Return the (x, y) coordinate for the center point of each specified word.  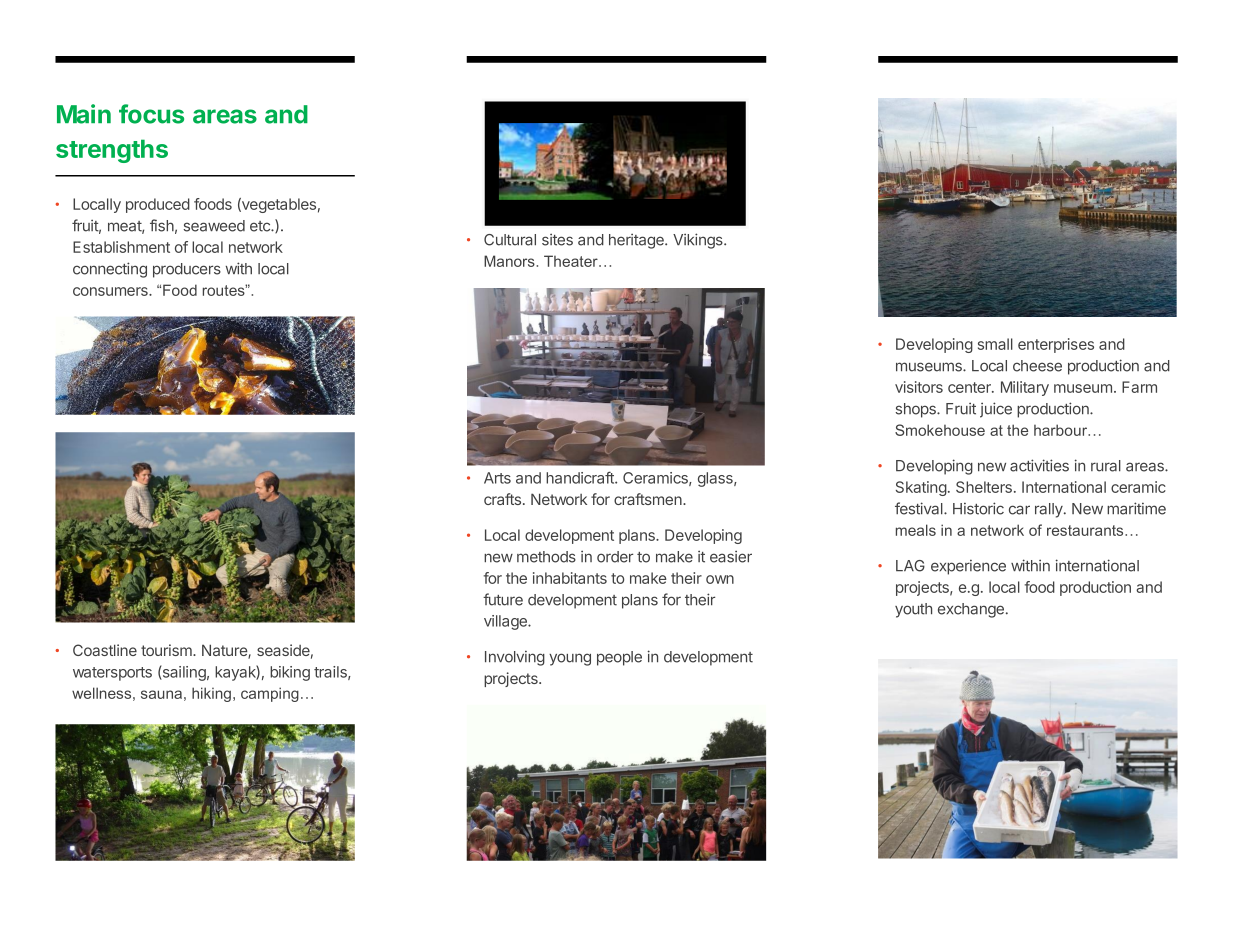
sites (557, 239)
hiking (213, 694)
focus (151, 114)
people (619, 658)
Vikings (699, 241)
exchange (971, 610)
